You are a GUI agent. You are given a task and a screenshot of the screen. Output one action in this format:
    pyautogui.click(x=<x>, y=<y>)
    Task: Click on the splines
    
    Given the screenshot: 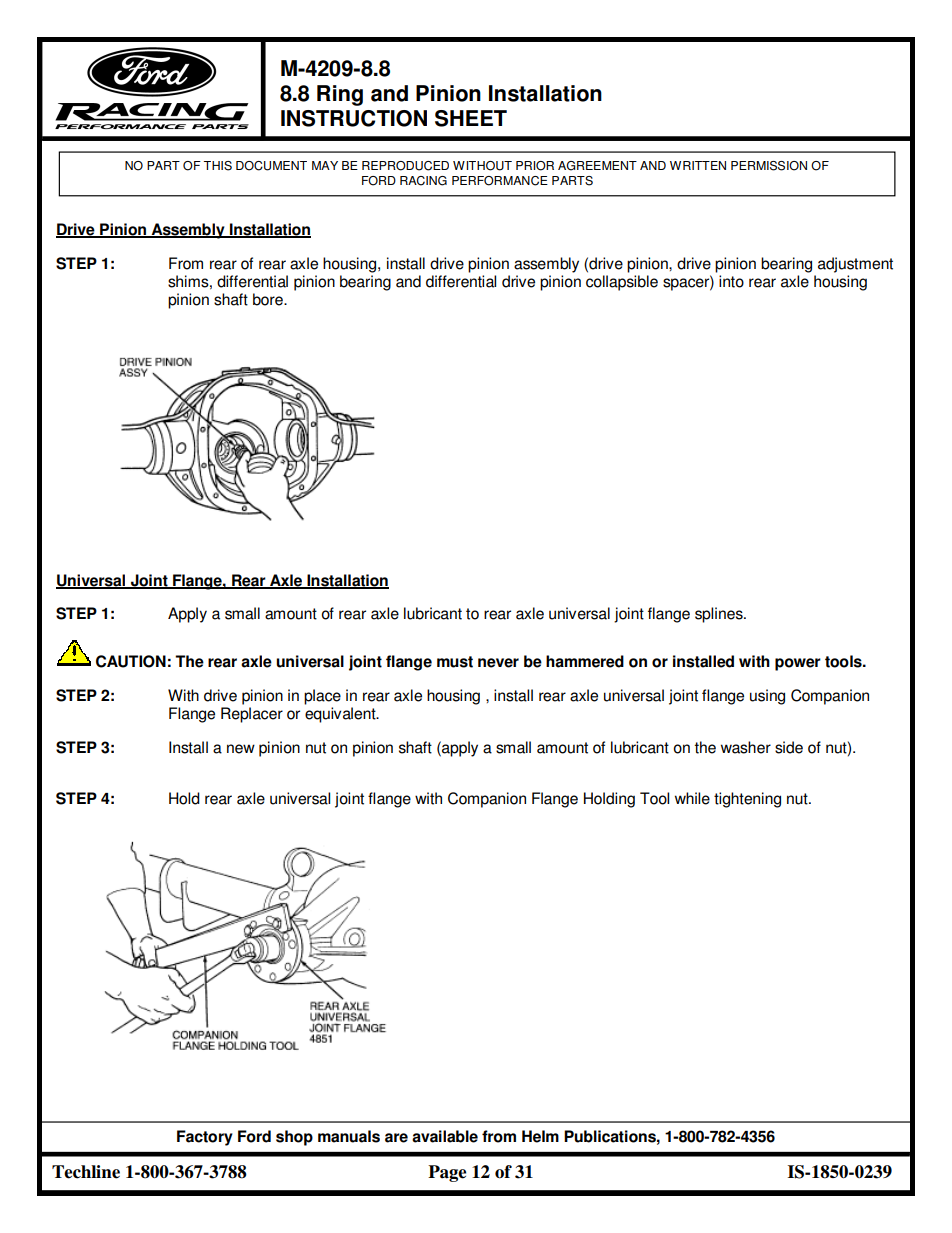 What is the action you would take?
    pyautogui.click(x=720, y=615)
